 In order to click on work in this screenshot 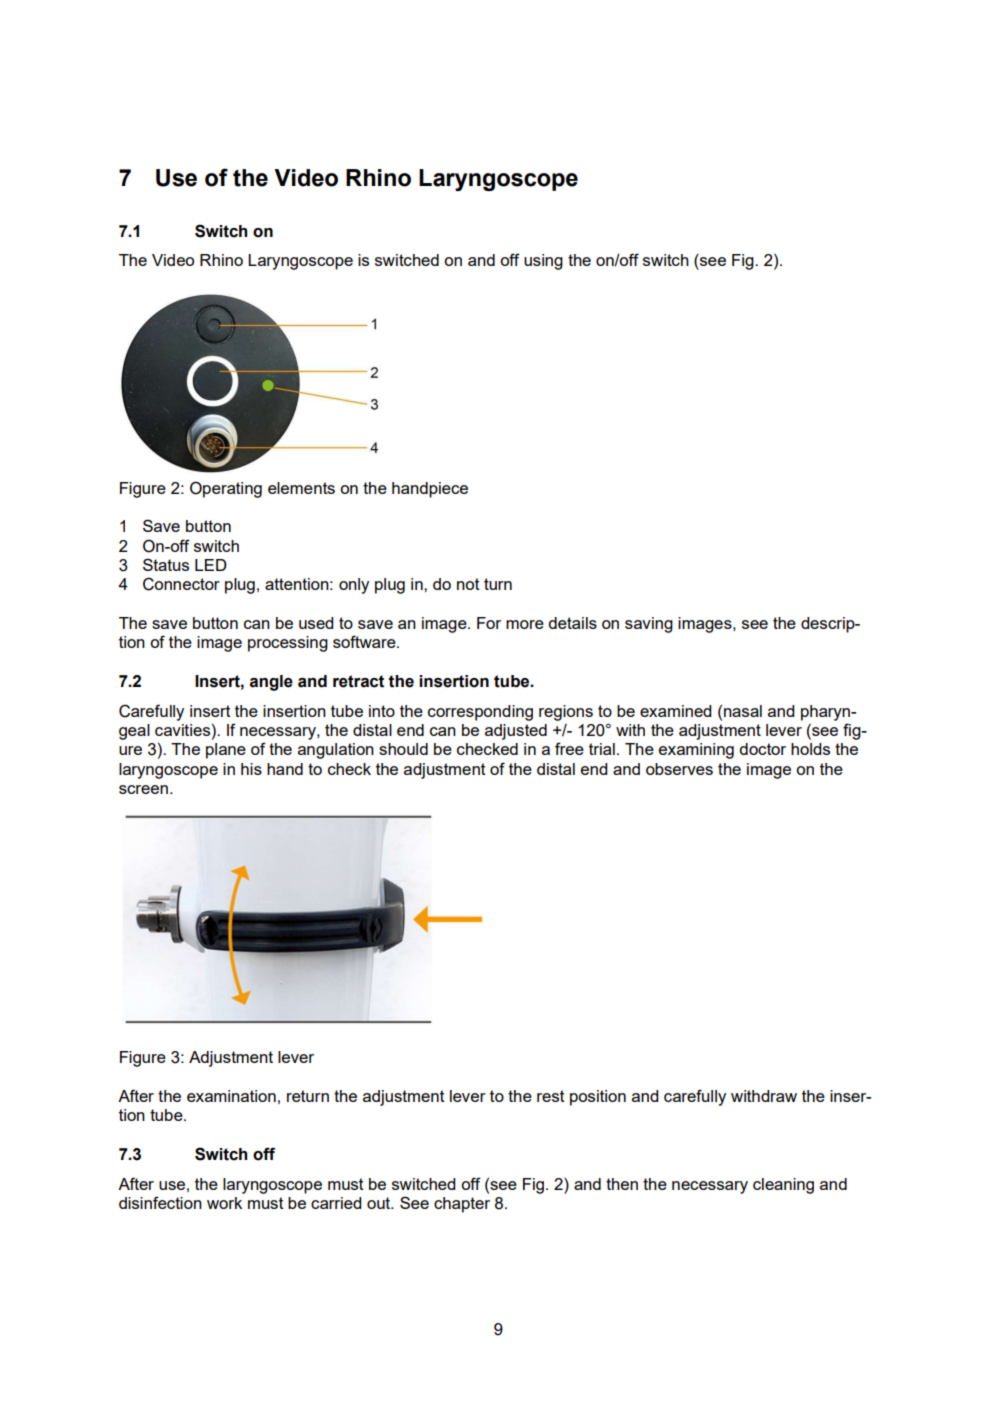, I will do `click(224, 1203)`.
